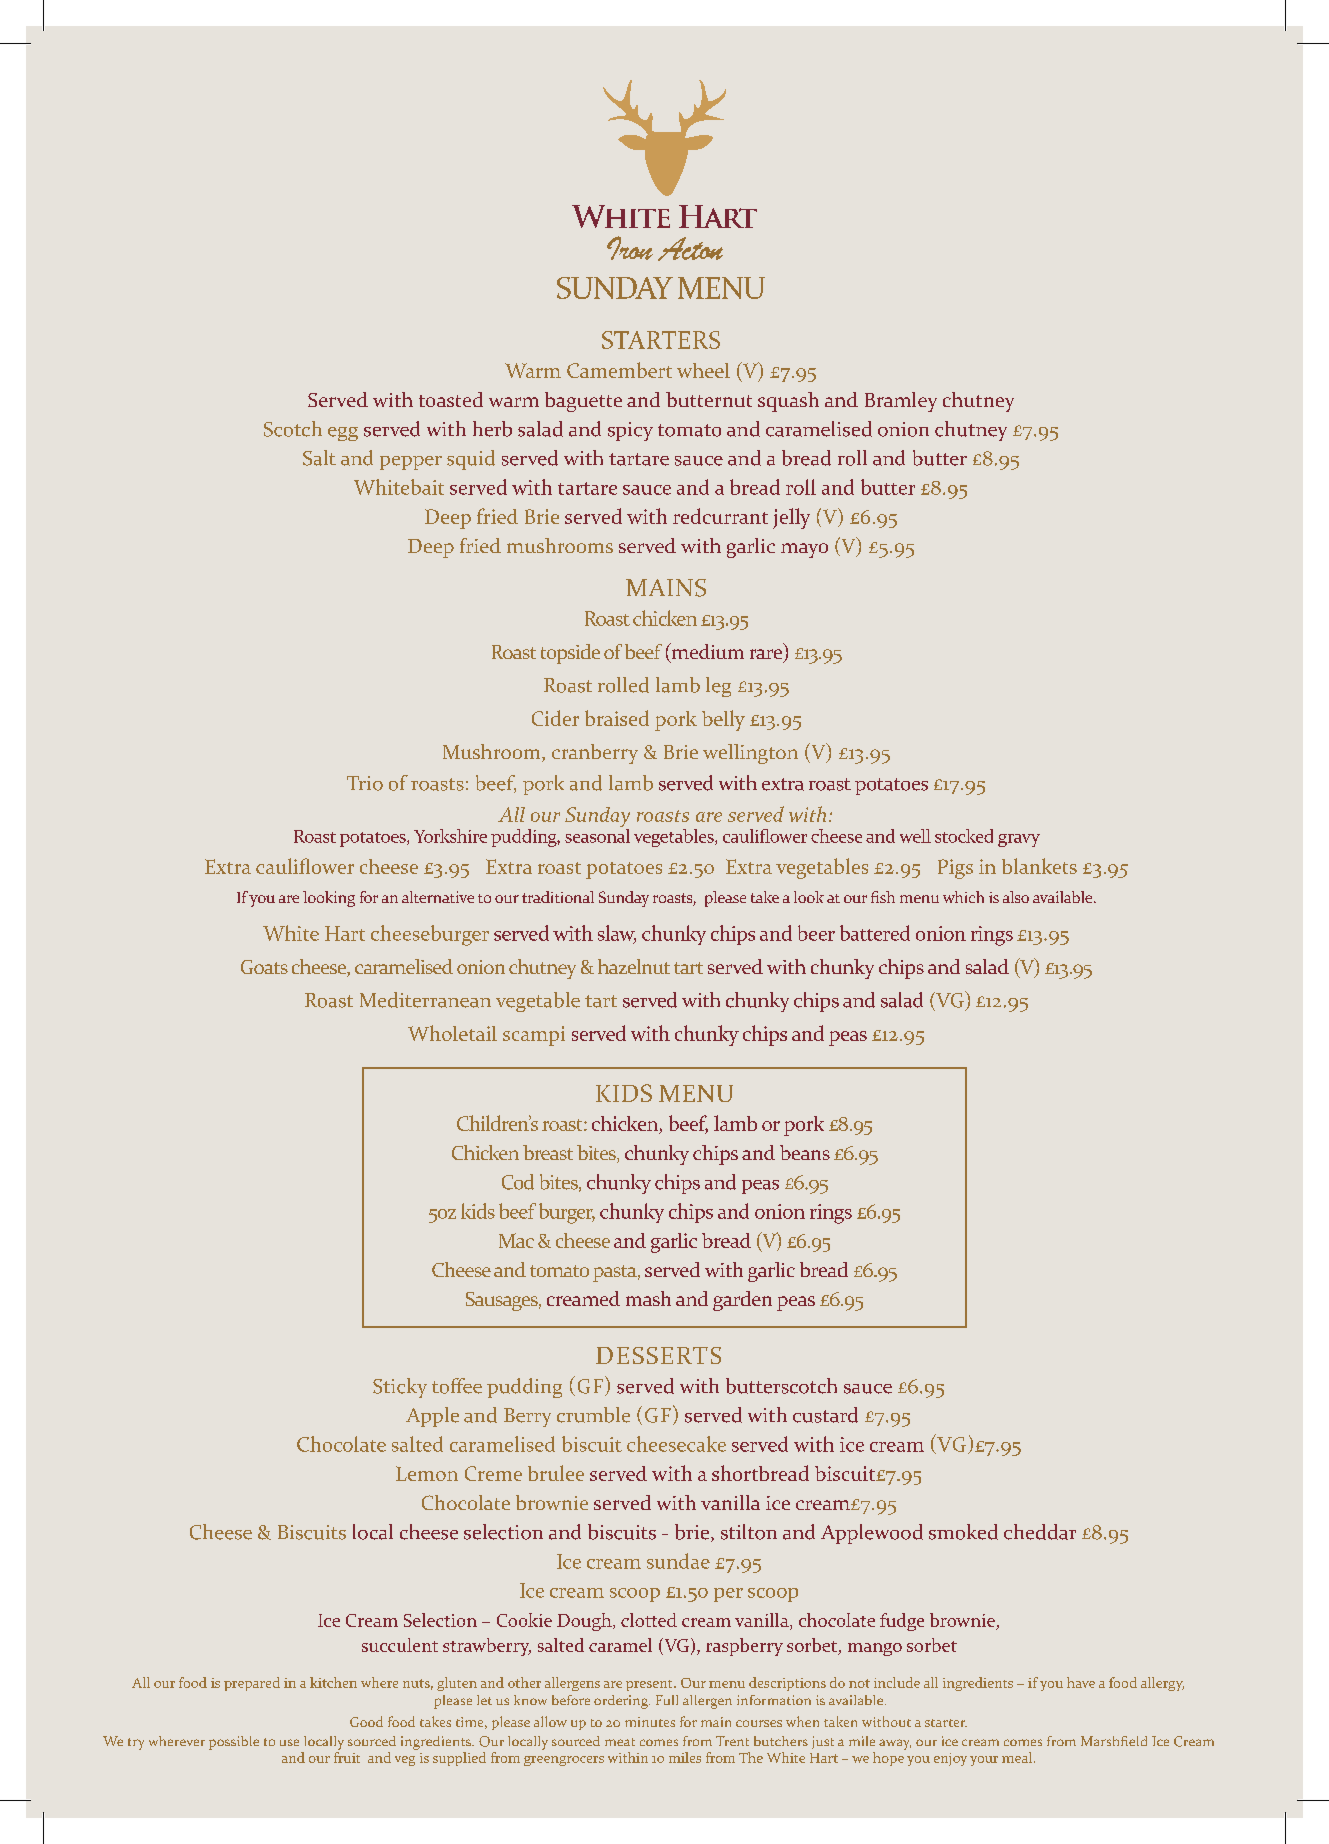 This screenshot has width=1329, height=1844. I want to click on scampi, so click(534, 1036).
